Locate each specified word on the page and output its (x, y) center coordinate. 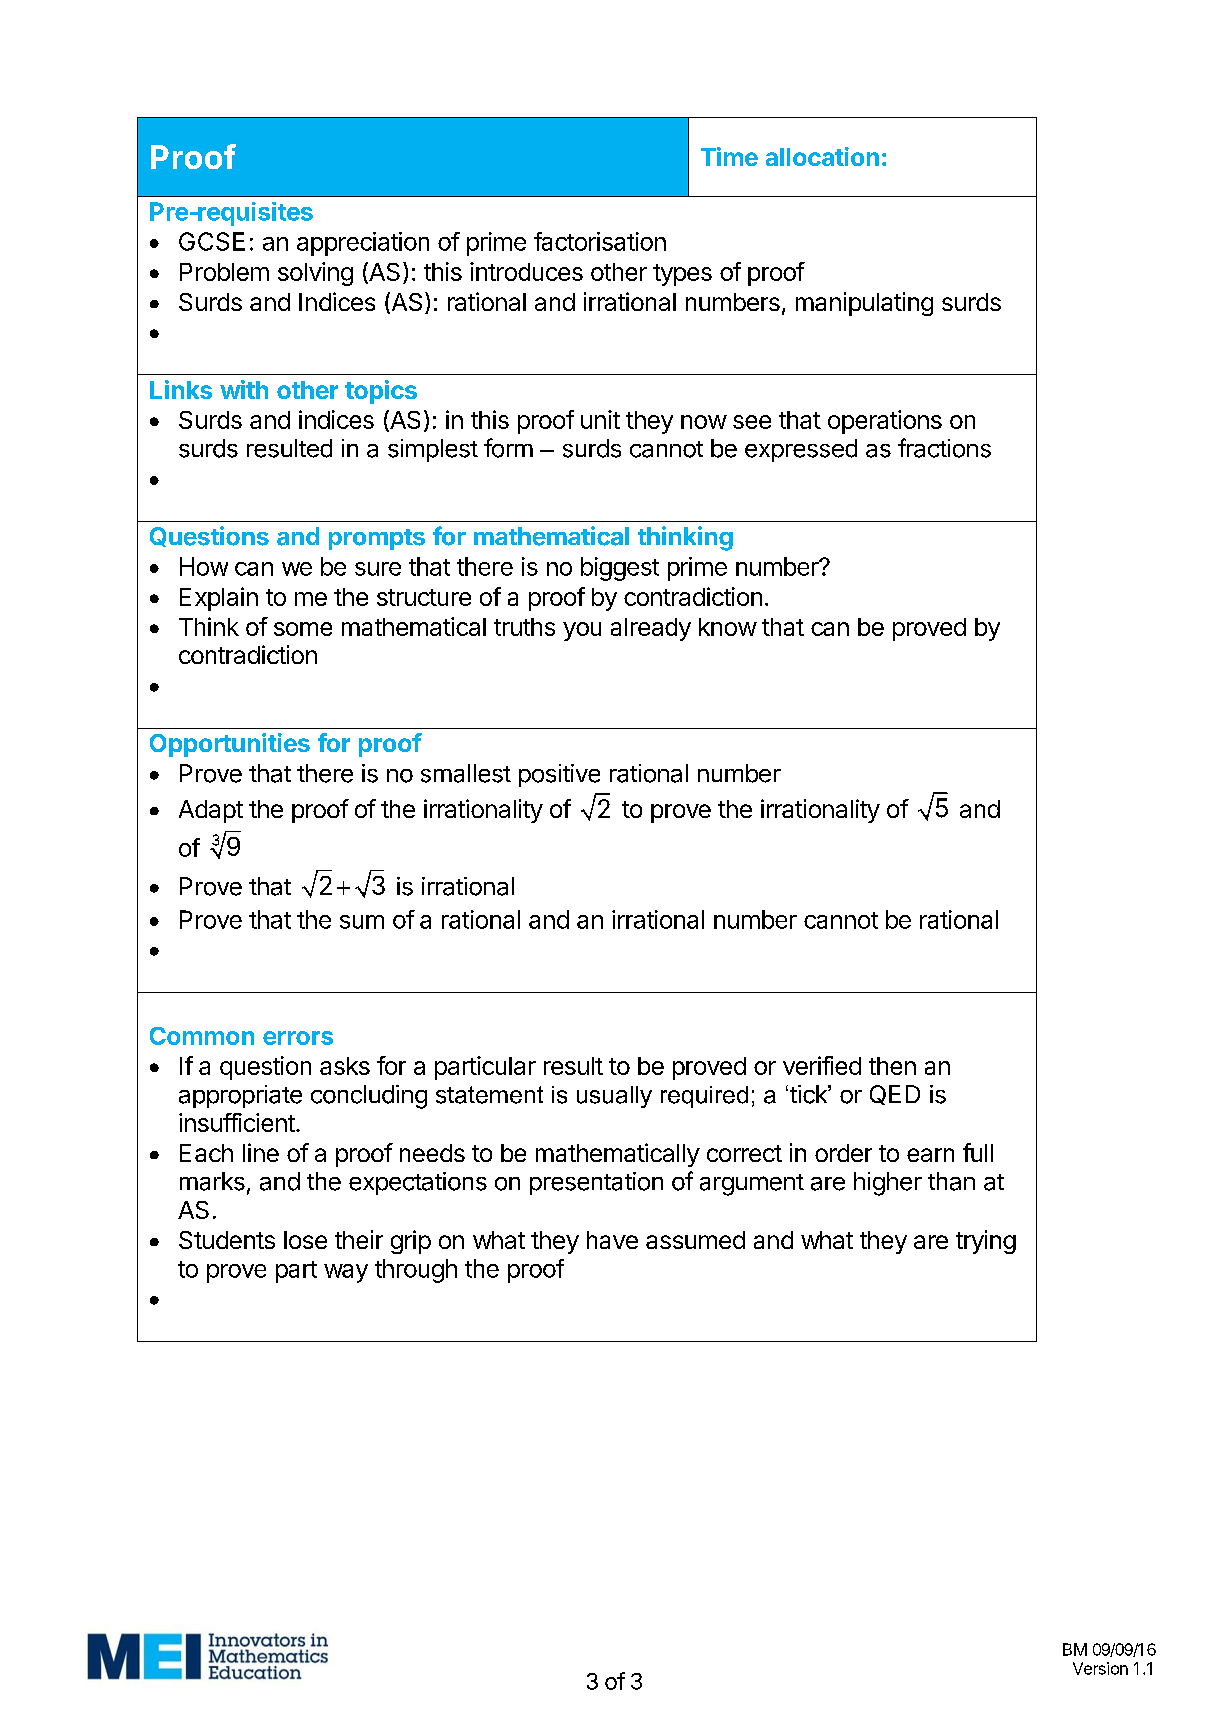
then (892, 1066)
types (682, 275)
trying (986, 1242)
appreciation (363, 244)
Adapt (211, 811)
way (346, 1273)
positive (559, 775)
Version (1100, 1668)
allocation (822, 156)
